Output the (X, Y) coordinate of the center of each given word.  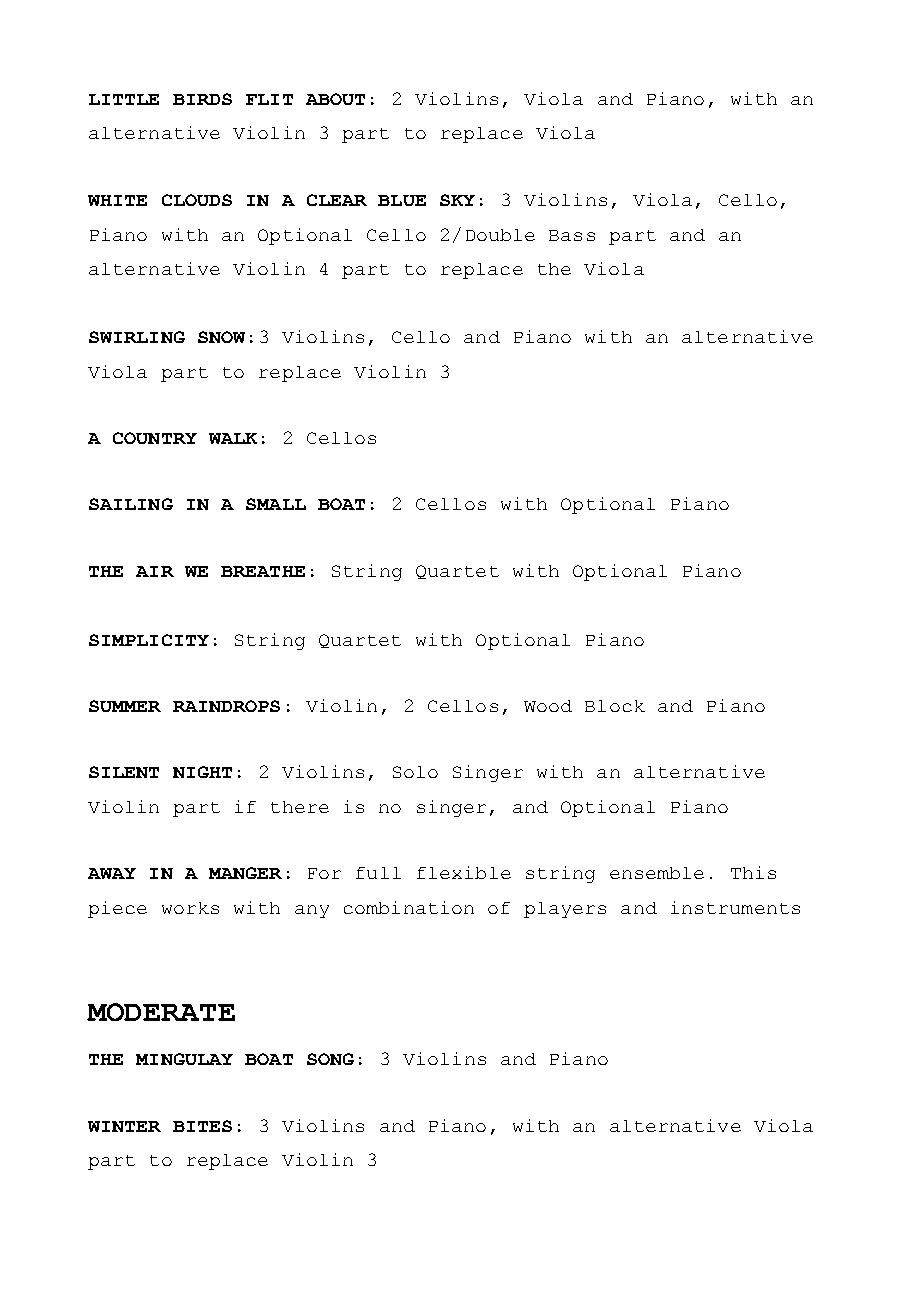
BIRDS (202, 99)
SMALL (276, 504)
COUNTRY (155, 438)
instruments (735, 907)
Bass (572, 235)
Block (615, 706)
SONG (330, 1059)
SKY (457, 200)
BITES (202, 1126)
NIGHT (202, 772)
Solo (415, 772)
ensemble (657, 873)
